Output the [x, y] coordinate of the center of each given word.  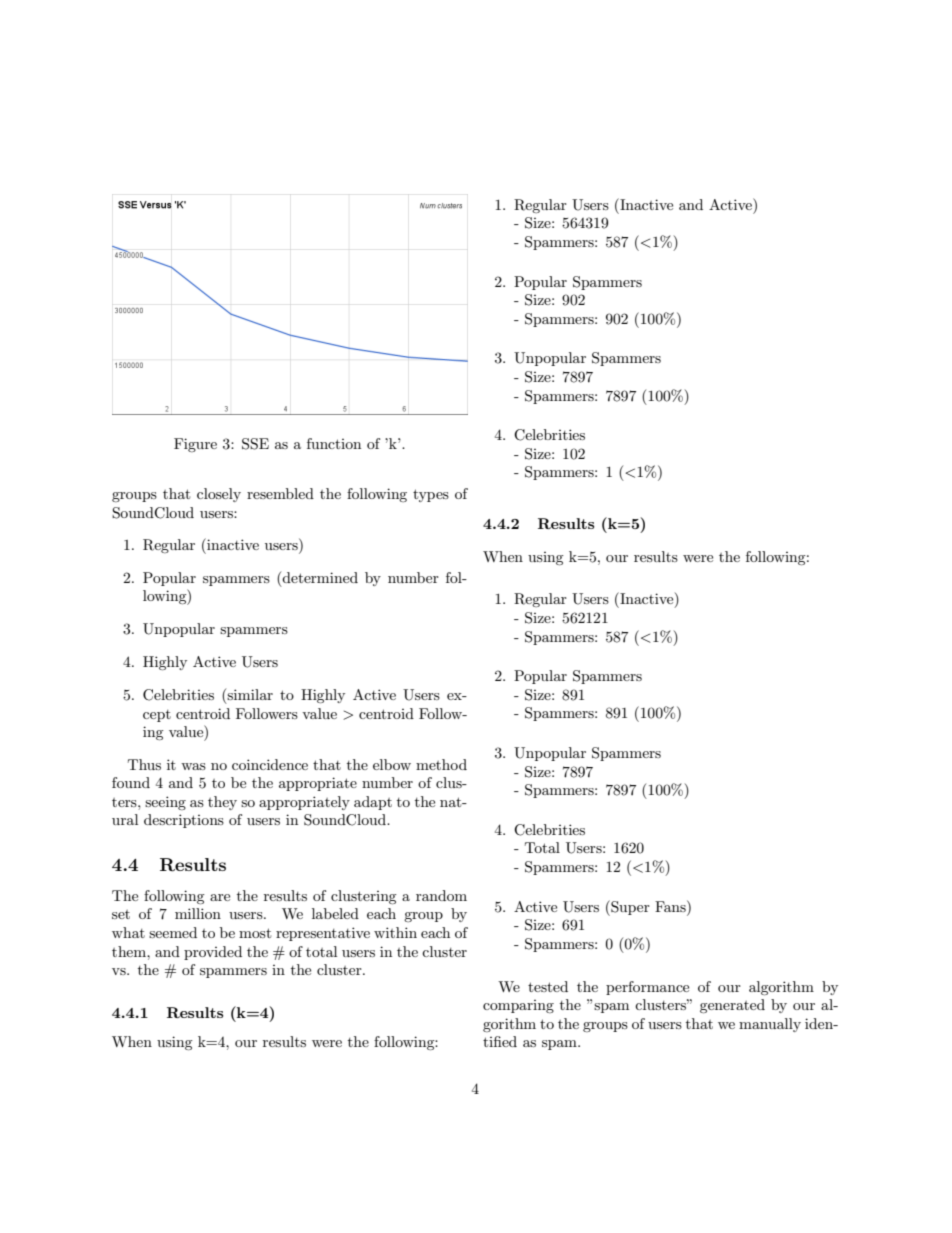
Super [629, 908]
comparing [518, 1006]
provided [213, 953]
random [441, 895]
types [431, 495]
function [334, 443]
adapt [373, 803]
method [441, 764]
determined [320, 577]
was [193, 766]
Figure [195, 445]
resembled [280, 493]
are [220, 897]
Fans [671, 906]
